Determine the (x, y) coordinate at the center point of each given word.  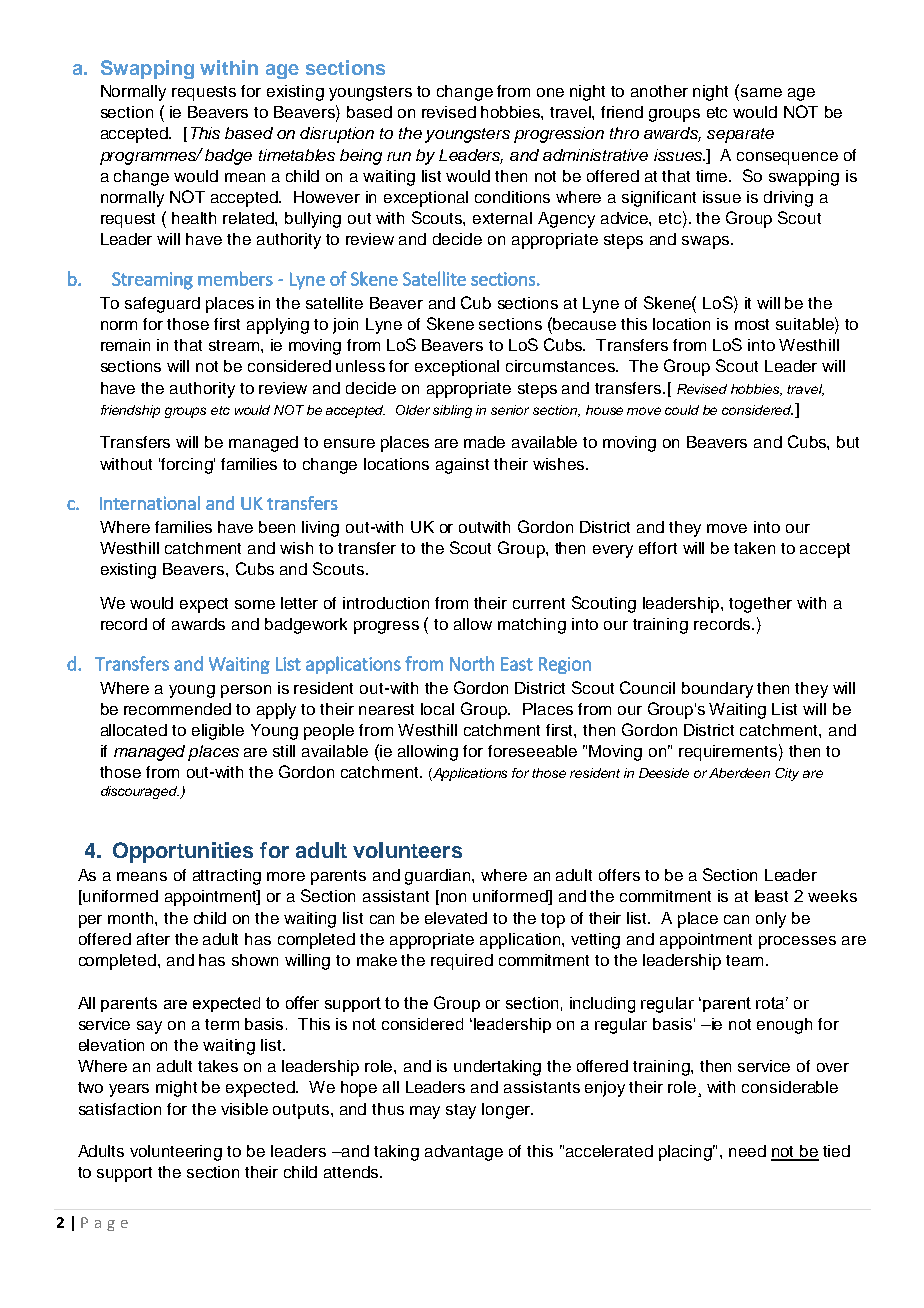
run (399, 156)
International (150, 503)
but (848, 442)
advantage (464, 1153)
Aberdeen (739, 773)
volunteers (407, 850)
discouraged (140, 792)
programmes (149, 158)
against (462, 466)
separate (740, 135)
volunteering (176, 1153)
